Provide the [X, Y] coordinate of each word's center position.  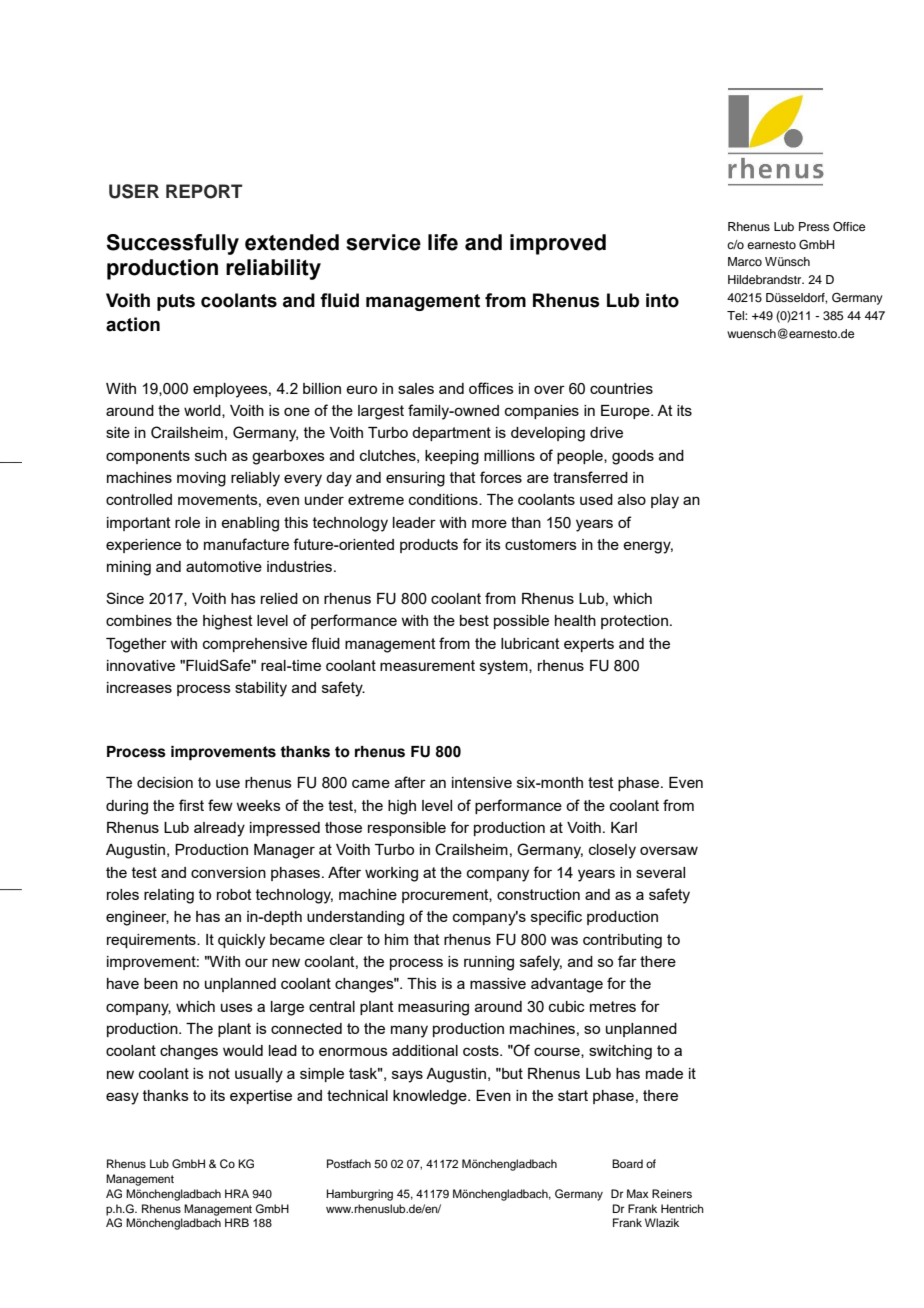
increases [139, 687]
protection [634, 622]
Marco [745, 261]
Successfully [172, 244]
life [443, 242]
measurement [427, 665]
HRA [237, 1193]
